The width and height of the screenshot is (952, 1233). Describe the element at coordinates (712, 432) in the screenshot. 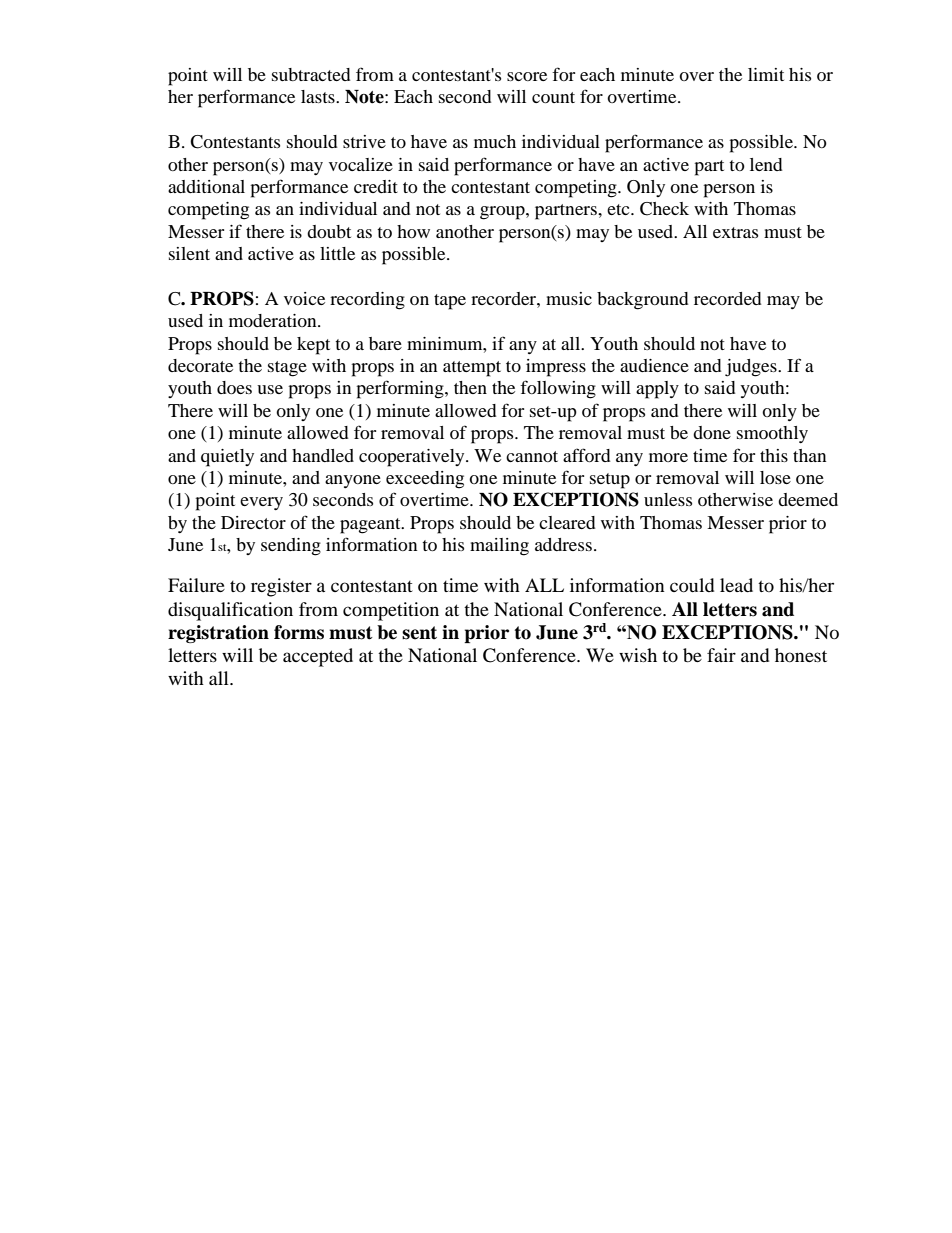

I see `done` at that location.
